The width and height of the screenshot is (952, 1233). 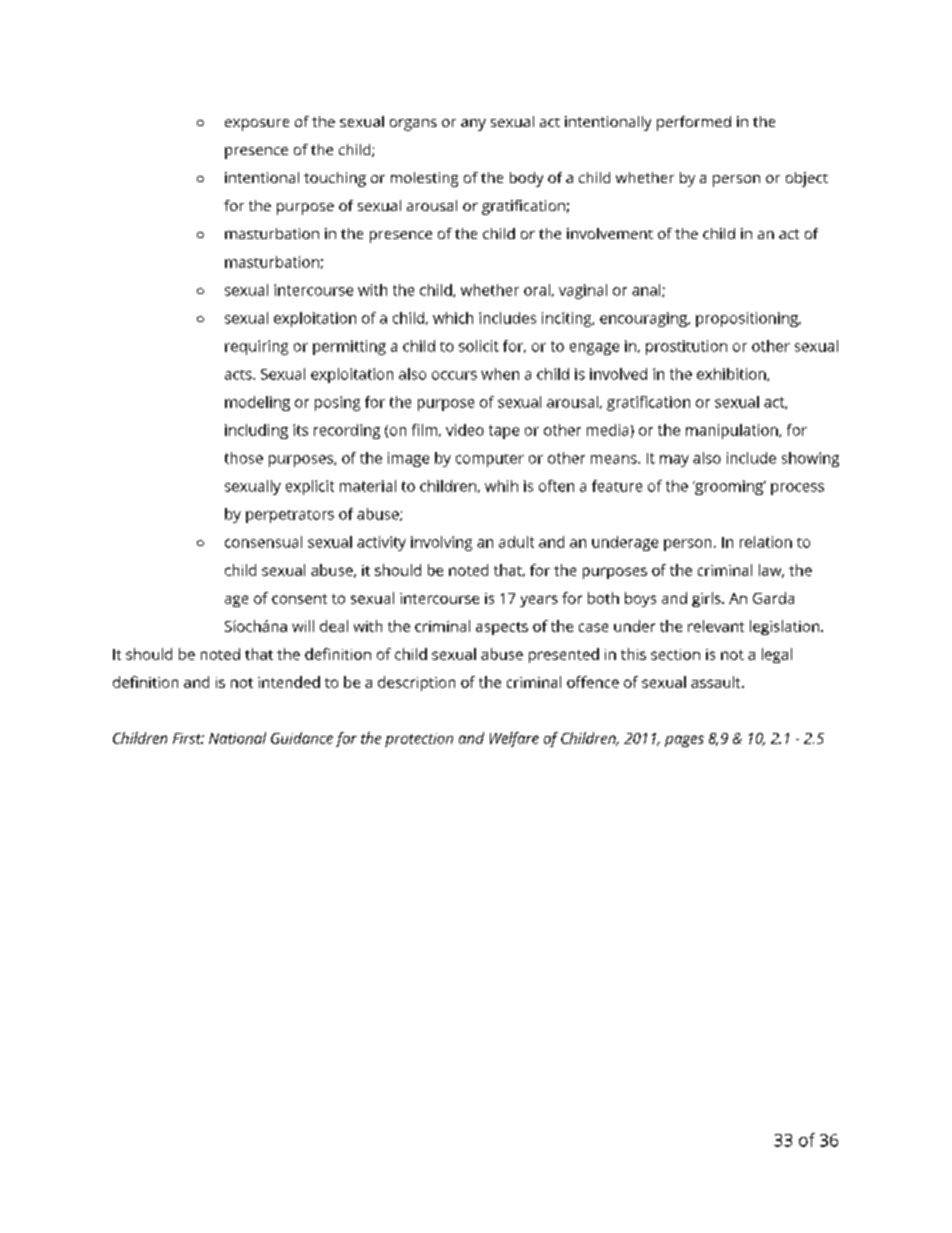 What do you see at coordinates (257, 125) in the screenshot?
I see `exposure` at bounding box center [257, 125].
